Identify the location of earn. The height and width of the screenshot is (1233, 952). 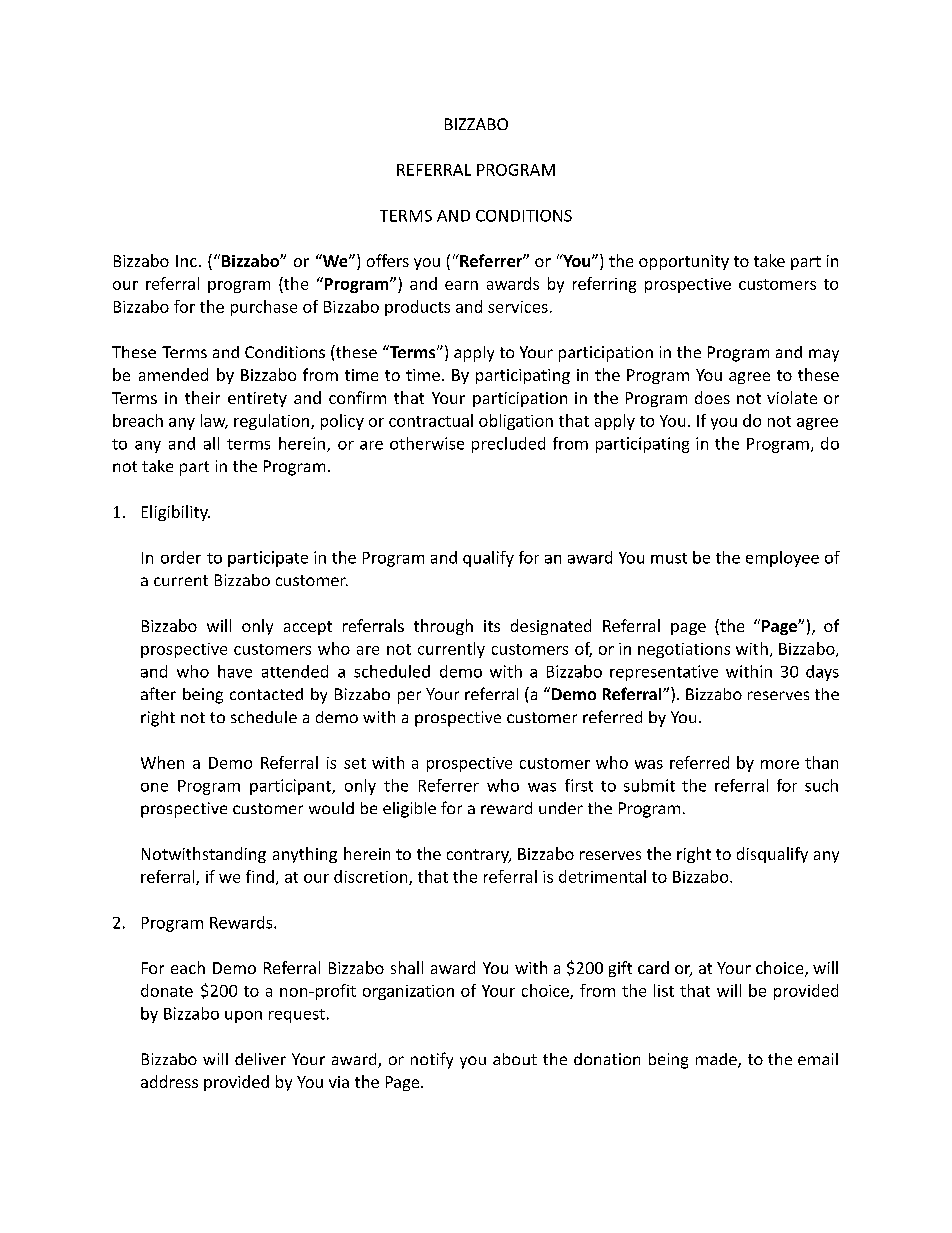
(461, 285).
